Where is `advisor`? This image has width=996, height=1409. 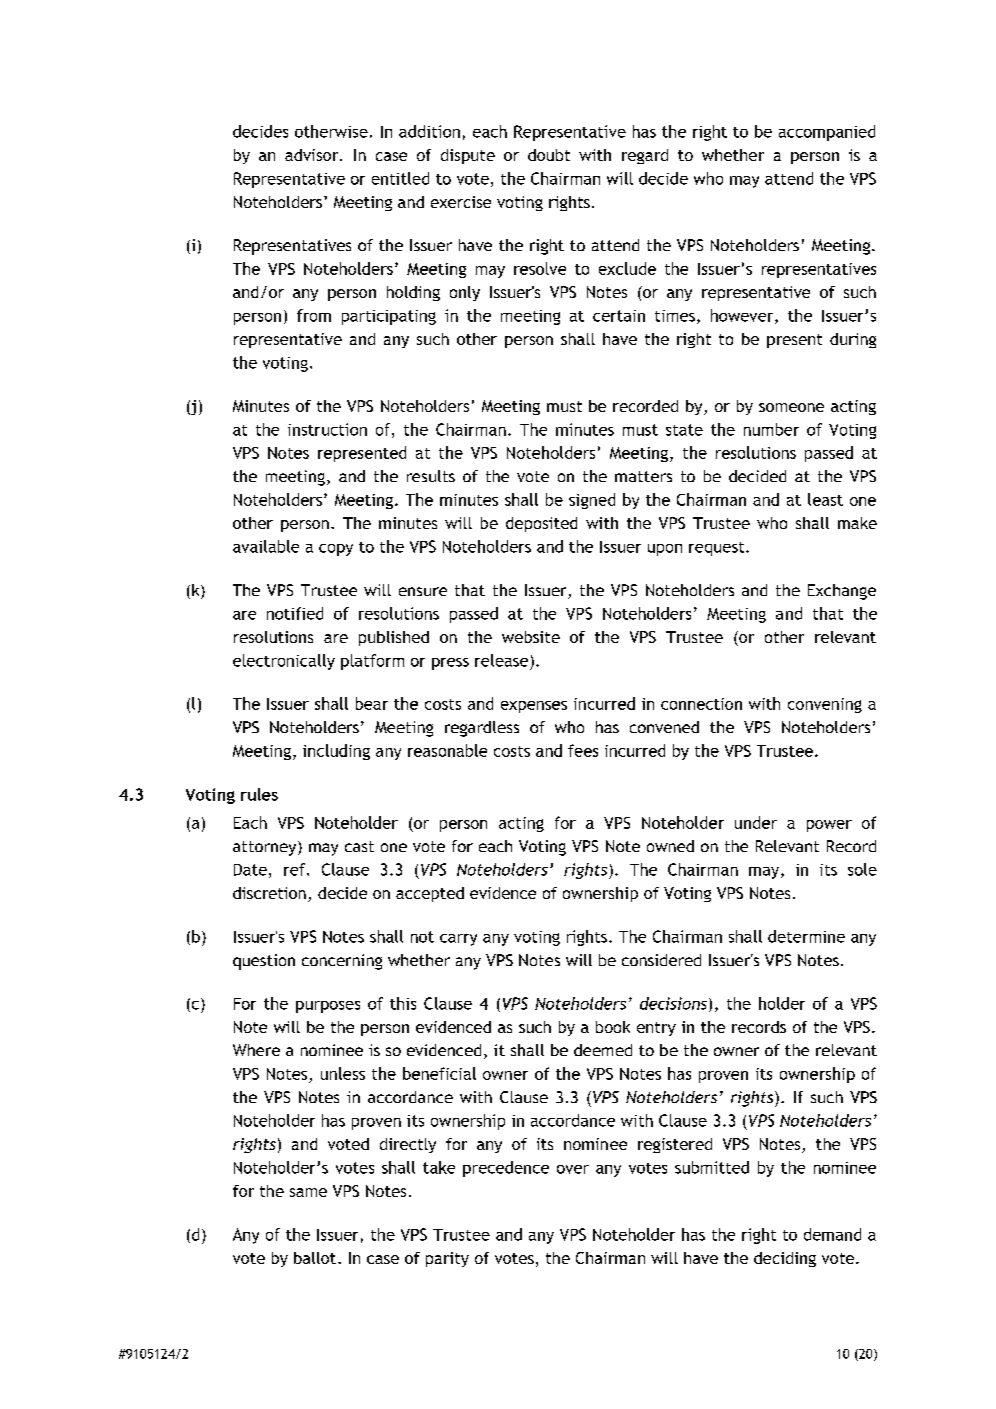
advisor is located at coordinates (313, 155).
